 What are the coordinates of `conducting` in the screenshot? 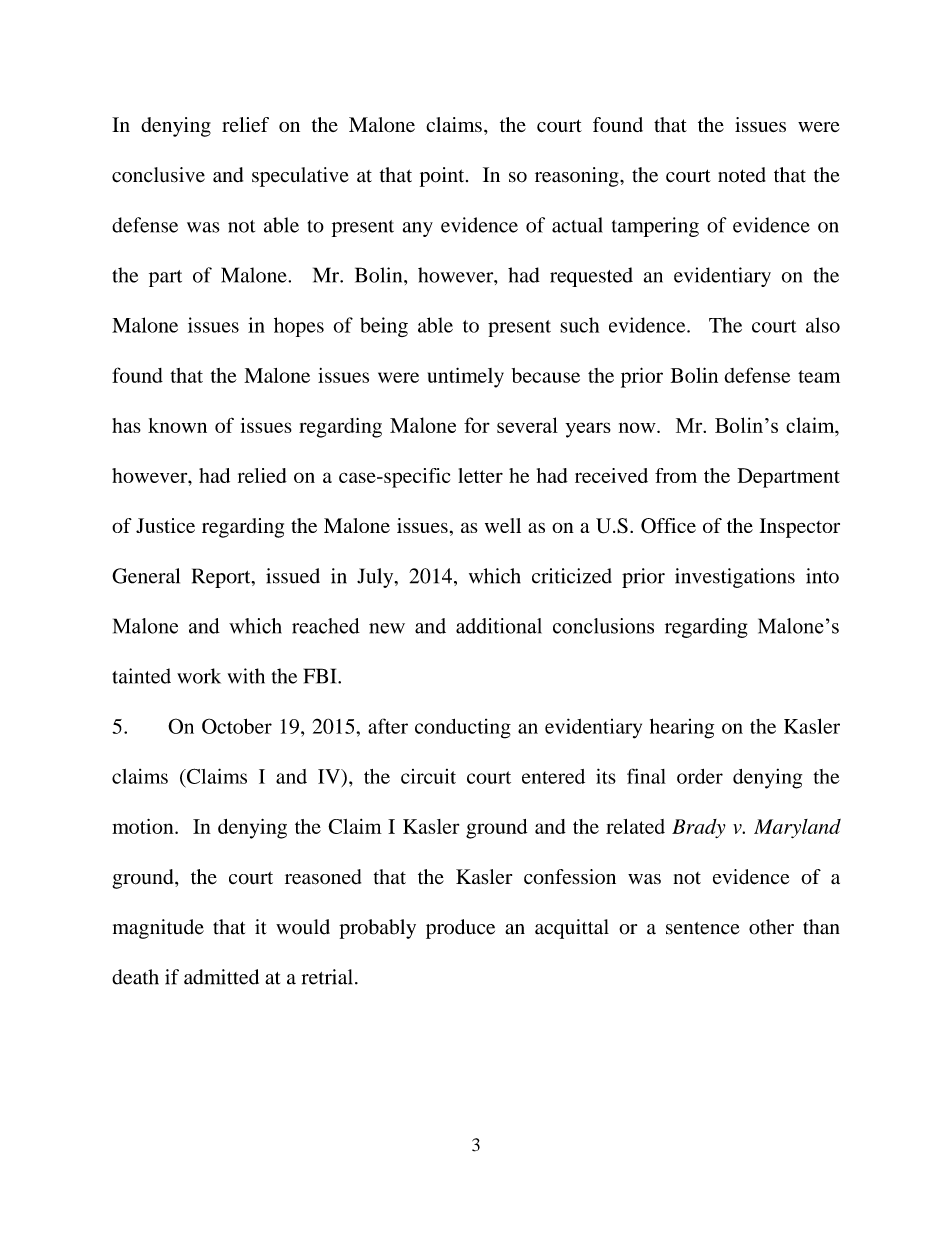 It's located at (463, 729).
